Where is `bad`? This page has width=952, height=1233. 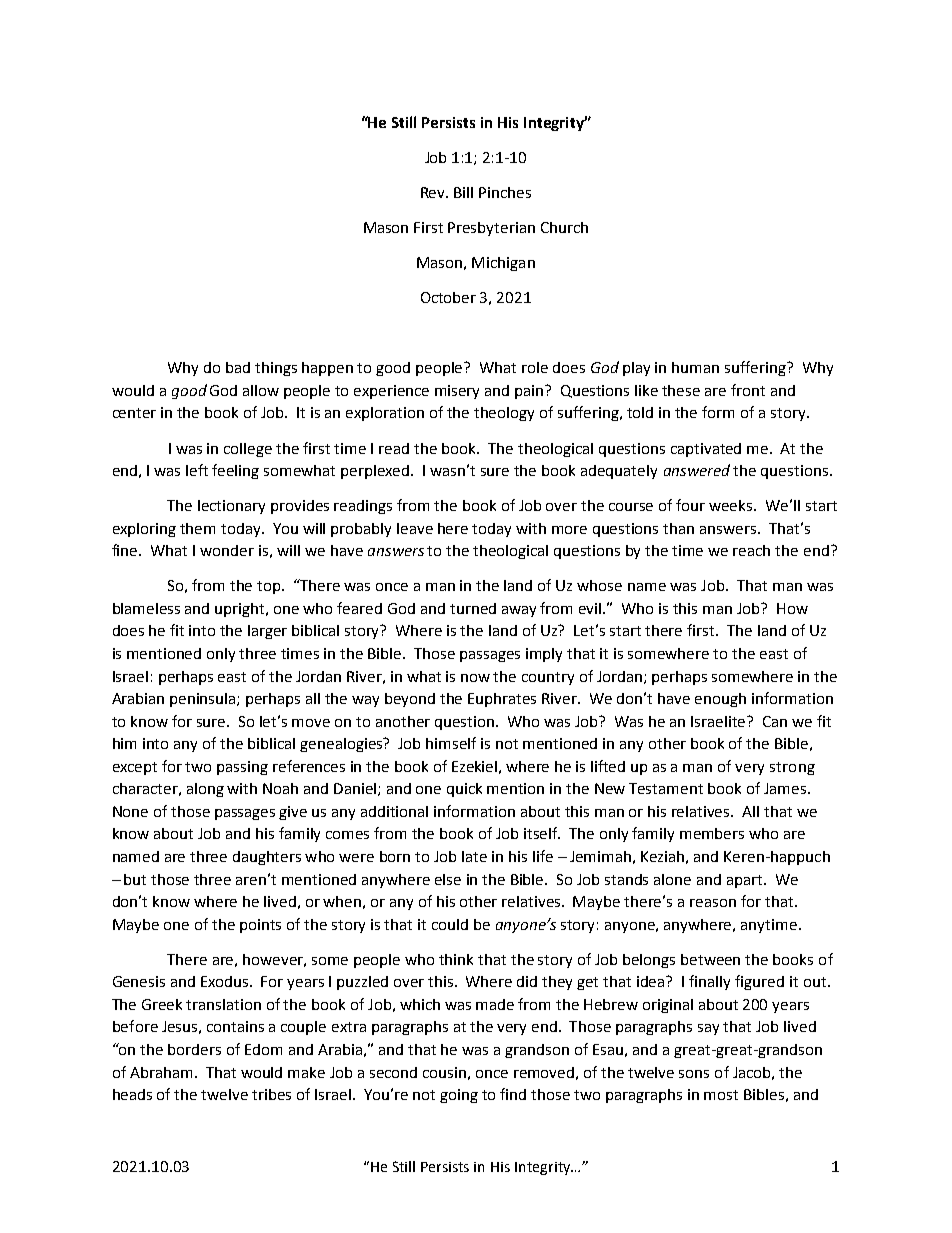
bad is located at coordinates (238, 367).
